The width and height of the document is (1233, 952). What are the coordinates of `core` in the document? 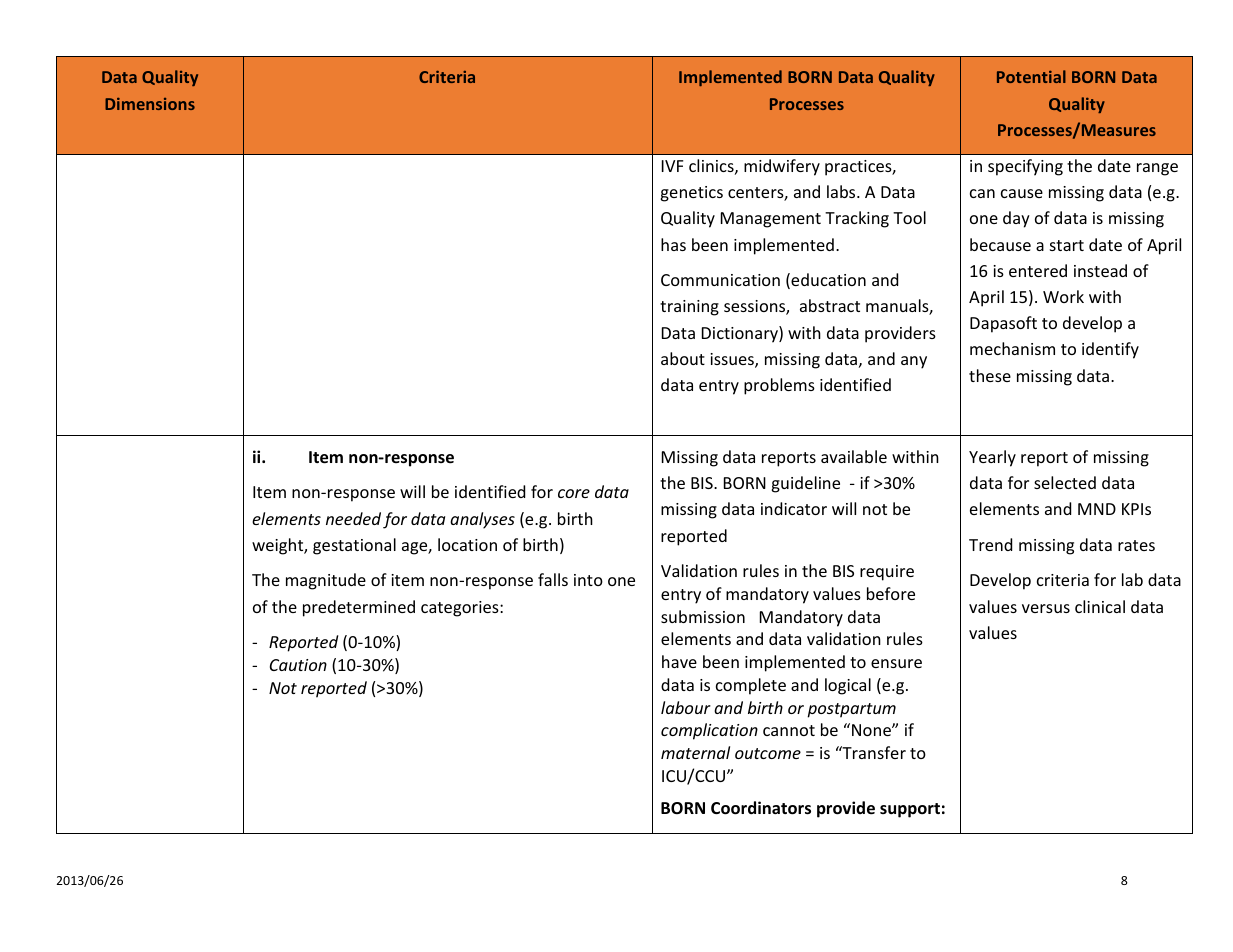 It's located at (574, 493).
